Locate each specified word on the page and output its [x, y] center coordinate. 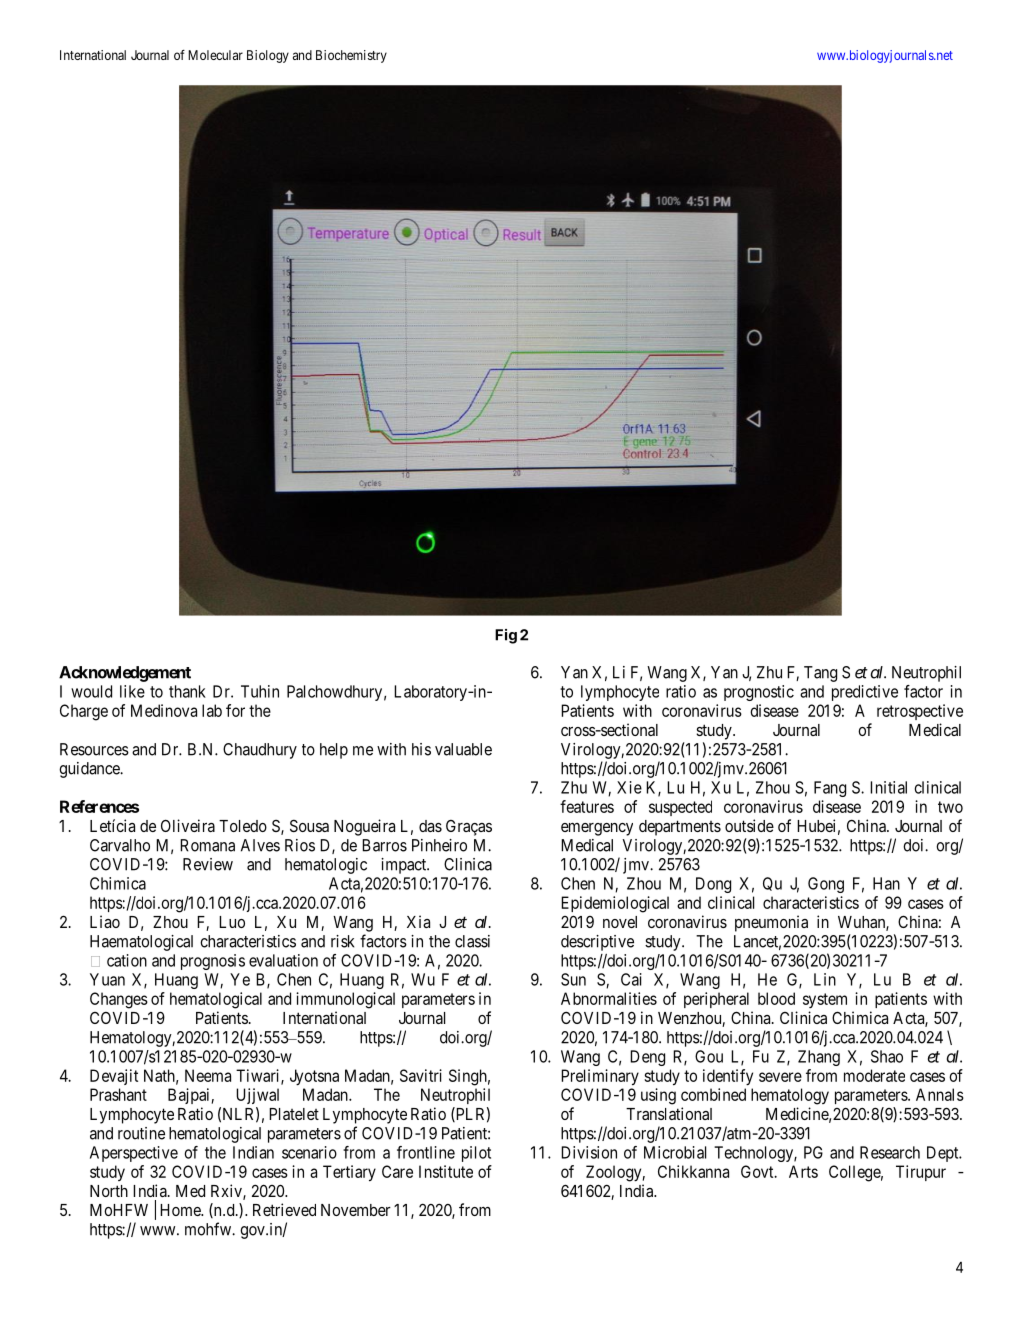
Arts [803, 1171]
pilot [476, 1154]
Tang [820, 674]
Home [181, 1210]
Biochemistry [351, 56]
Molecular [215, 55]
